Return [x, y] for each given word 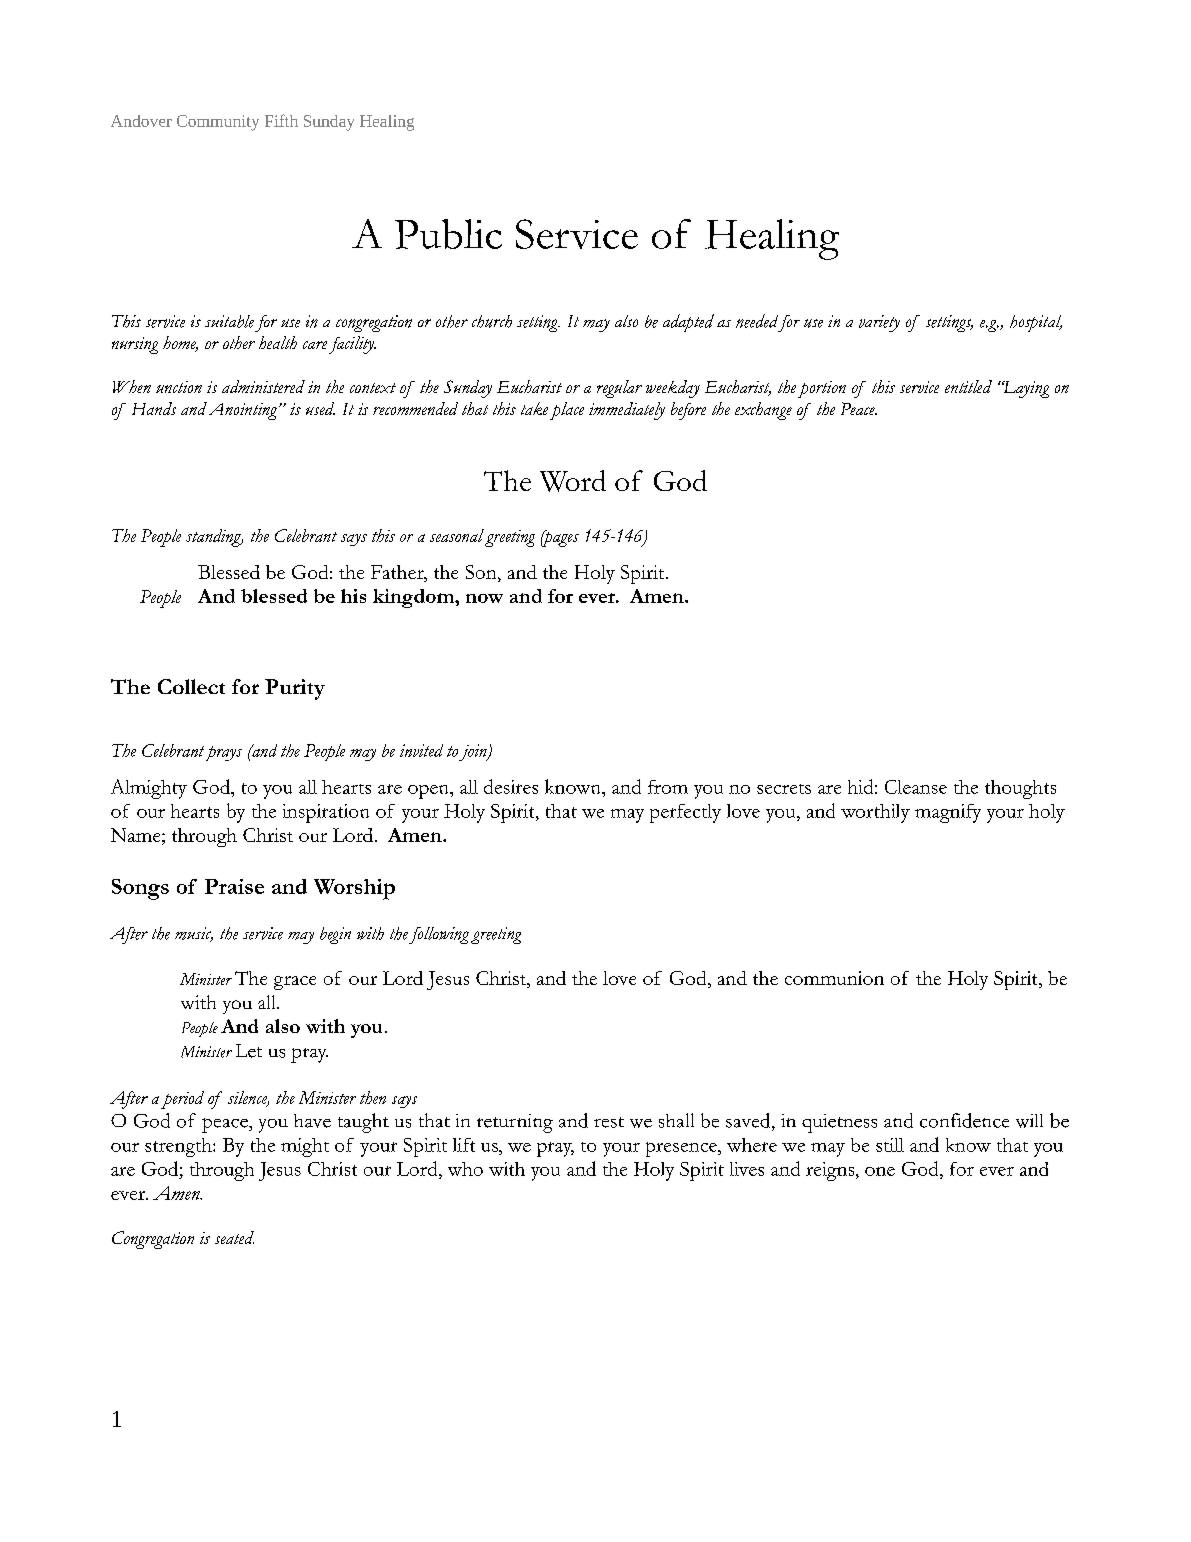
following [439, 935]
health [278, 342]
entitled [968, 386]
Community [218, 123]
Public [448, 234]
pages [560, 538]
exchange [763, 411]
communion [834, 978]
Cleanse [916, 787]
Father [398, 572]
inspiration [326, 813]
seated [234, 1237]
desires [511, 786]
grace [295, 983]
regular [619, 389]
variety [879, 323]
